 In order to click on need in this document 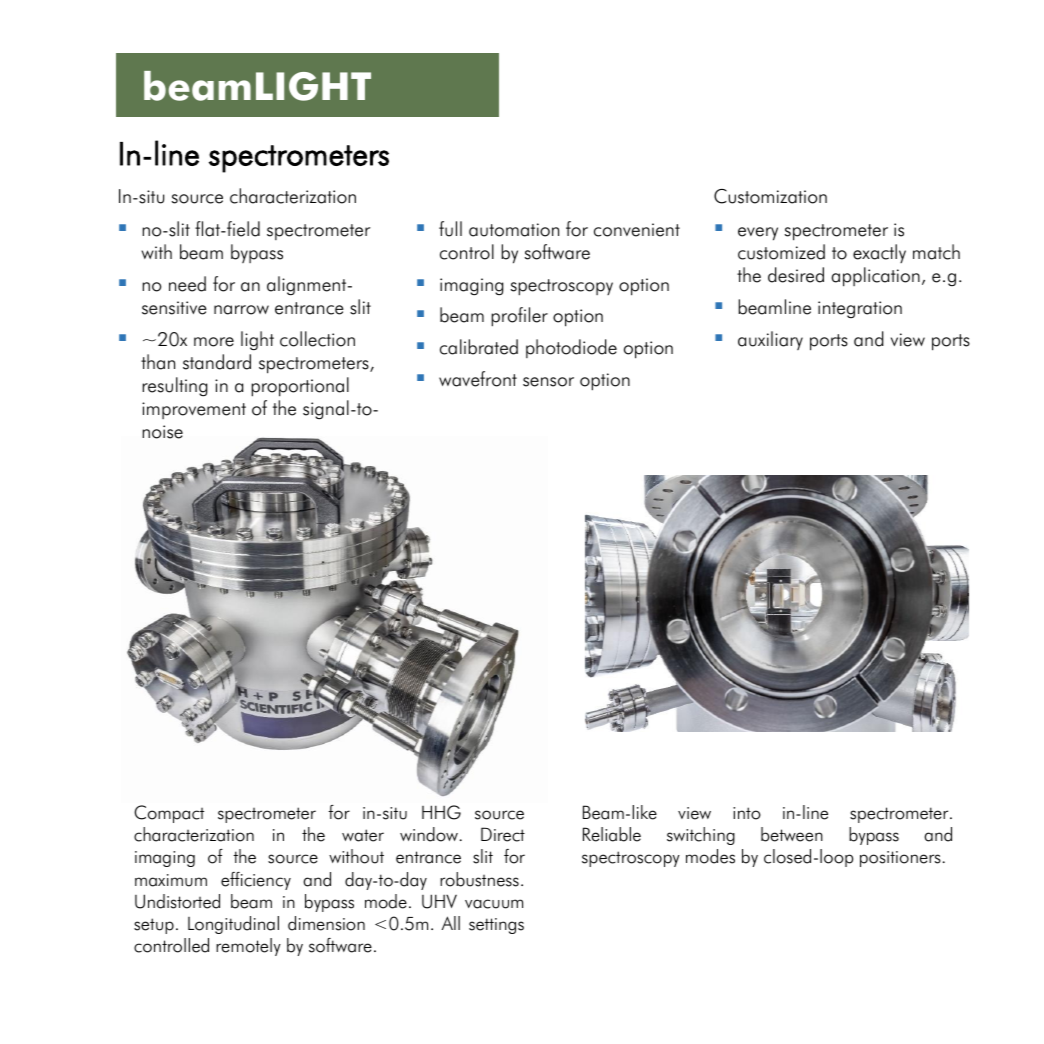, I will do `click(187, 284)`.
